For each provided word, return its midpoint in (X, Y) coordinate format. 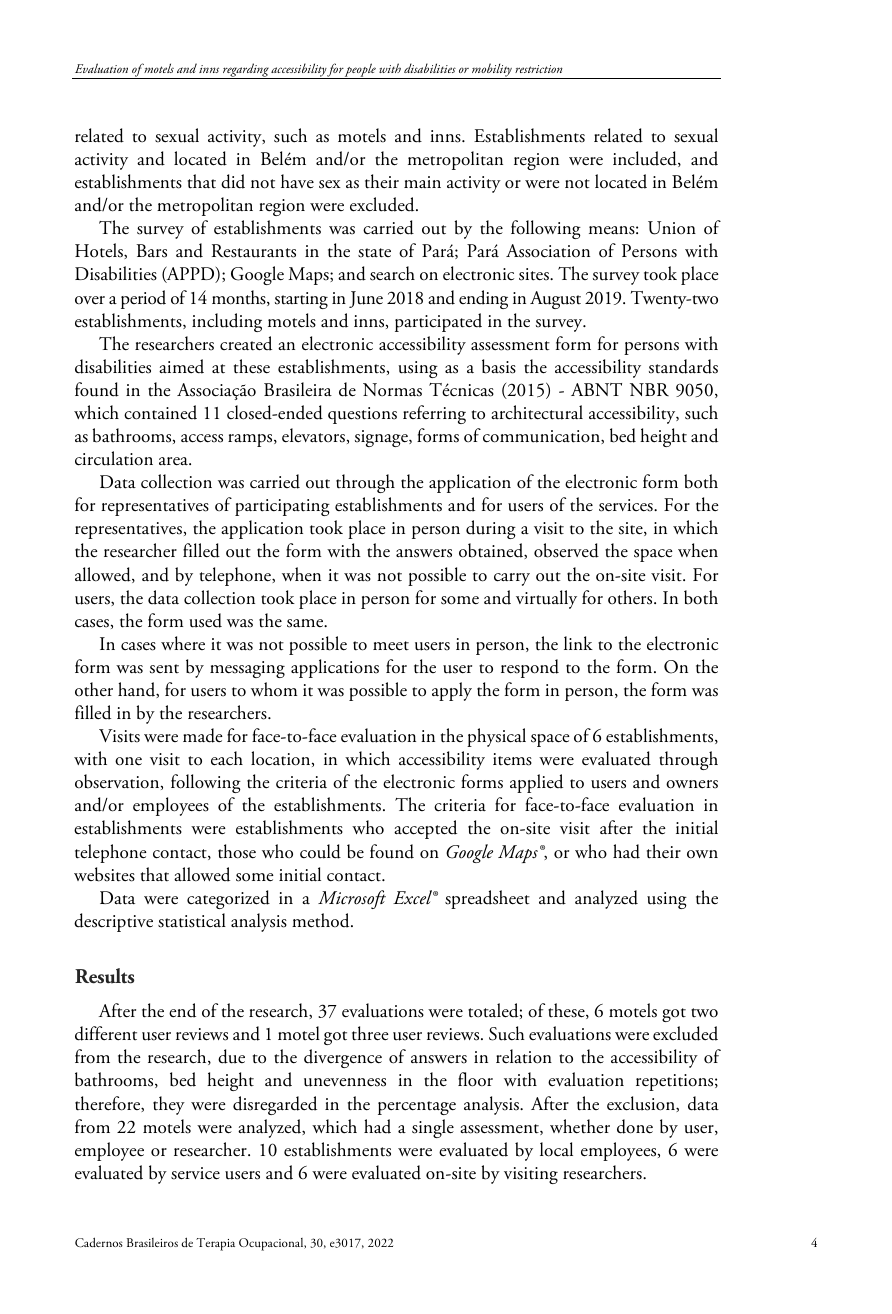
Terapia (215, 1244)
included (646, 159)
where (183, 643)
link (578, 643)
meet (391, 646)
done (635, 1126)
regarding (246, 71)
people (361, 71)
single (433, 1128)
